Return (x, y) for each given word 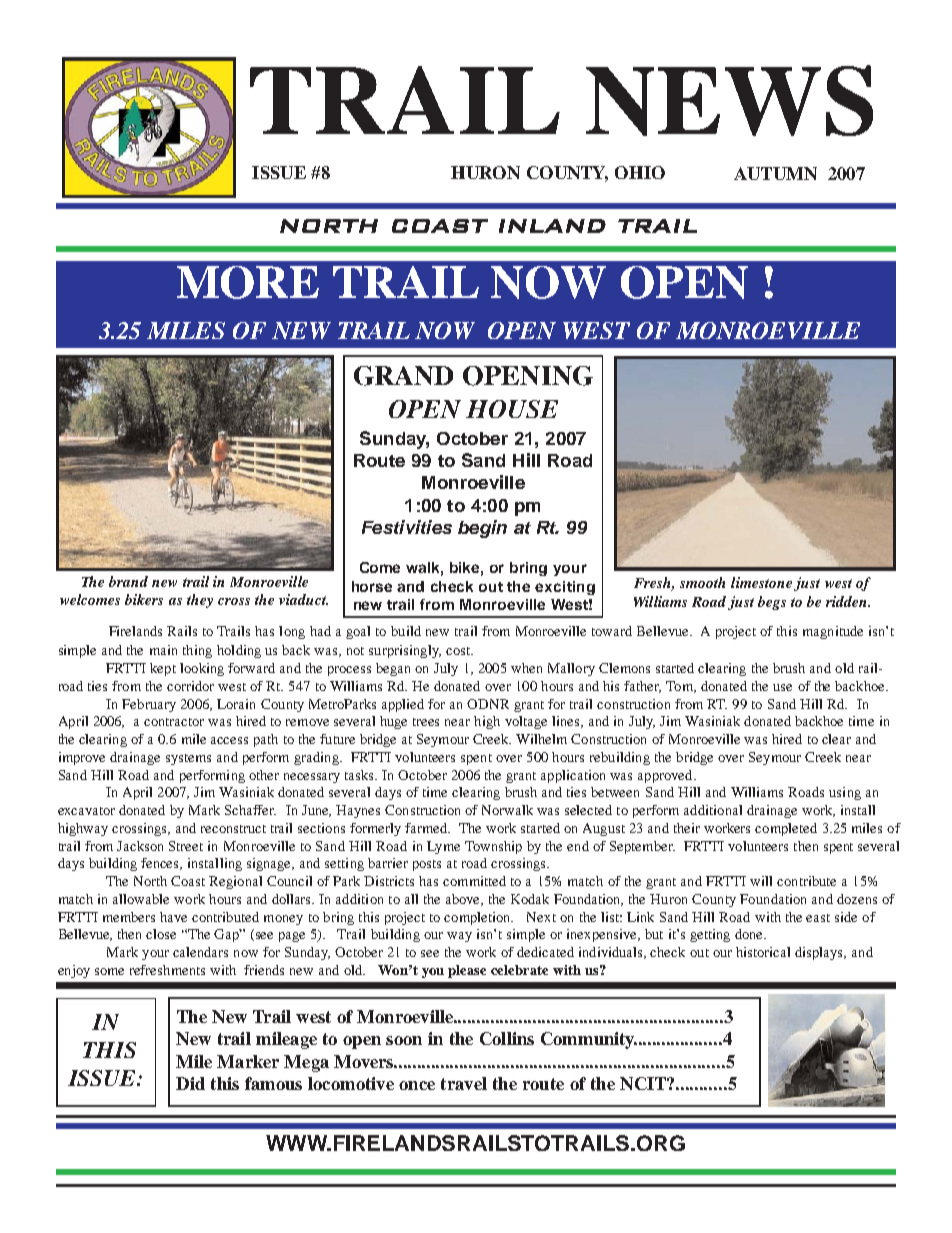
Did (190, 1083)
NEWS (729, 100)
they (200, 601)
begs (772, 603)
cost (459, 651)
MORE (248, 282)
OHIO (640, 172)
